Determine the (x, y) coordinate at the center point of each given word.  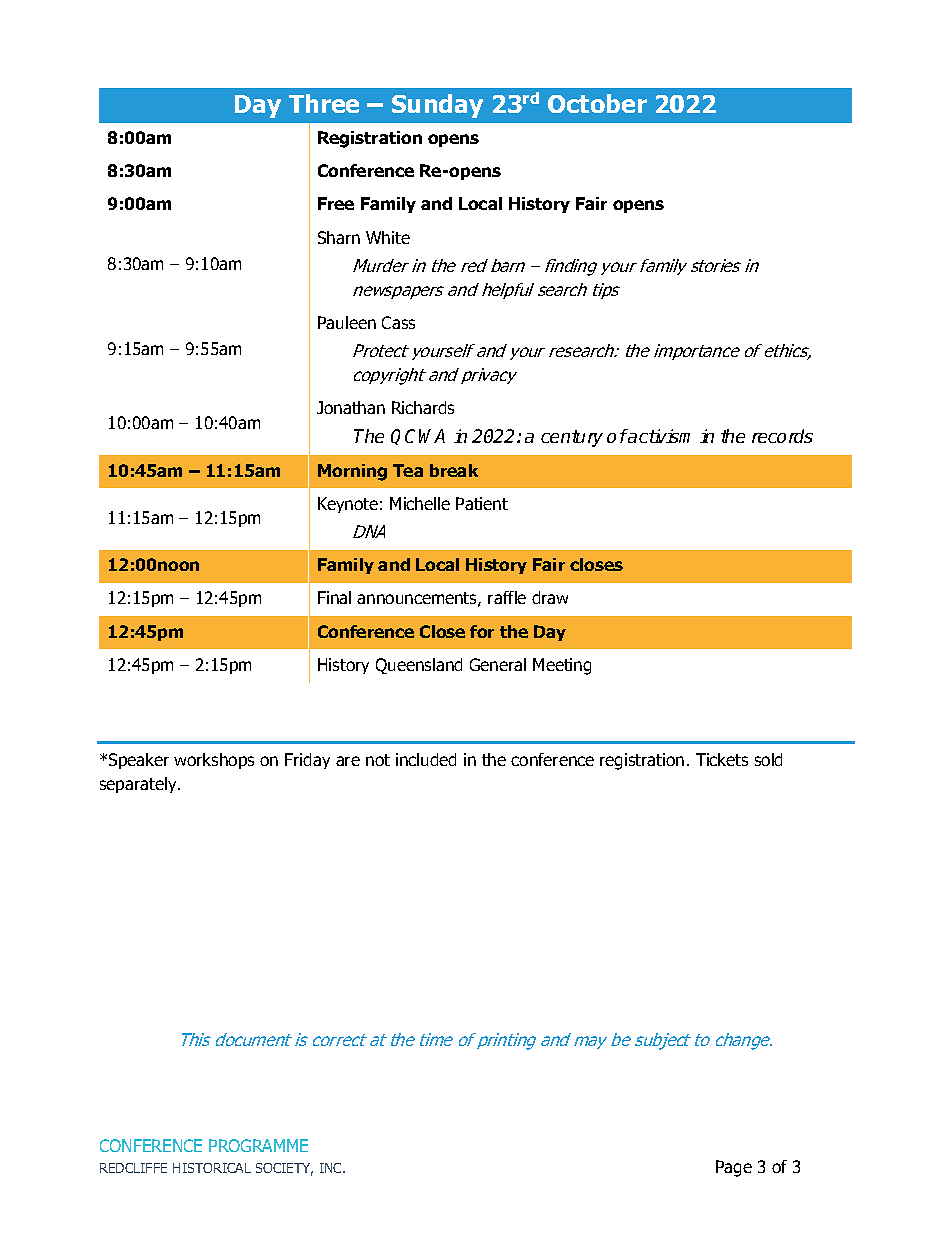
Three (324, 103)
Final (334, 597)
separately (139, 785)
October (597, 103)
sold (768, 759)
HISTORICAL (212, 1168)
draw (550, 597)
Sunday (437, 106)
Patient (482, 503)
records (782, 436)
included (426, 759)
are (348, 761)
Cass (398, 322)
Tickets (722, 759)
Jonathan (351, 407)
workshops (214, 761)
